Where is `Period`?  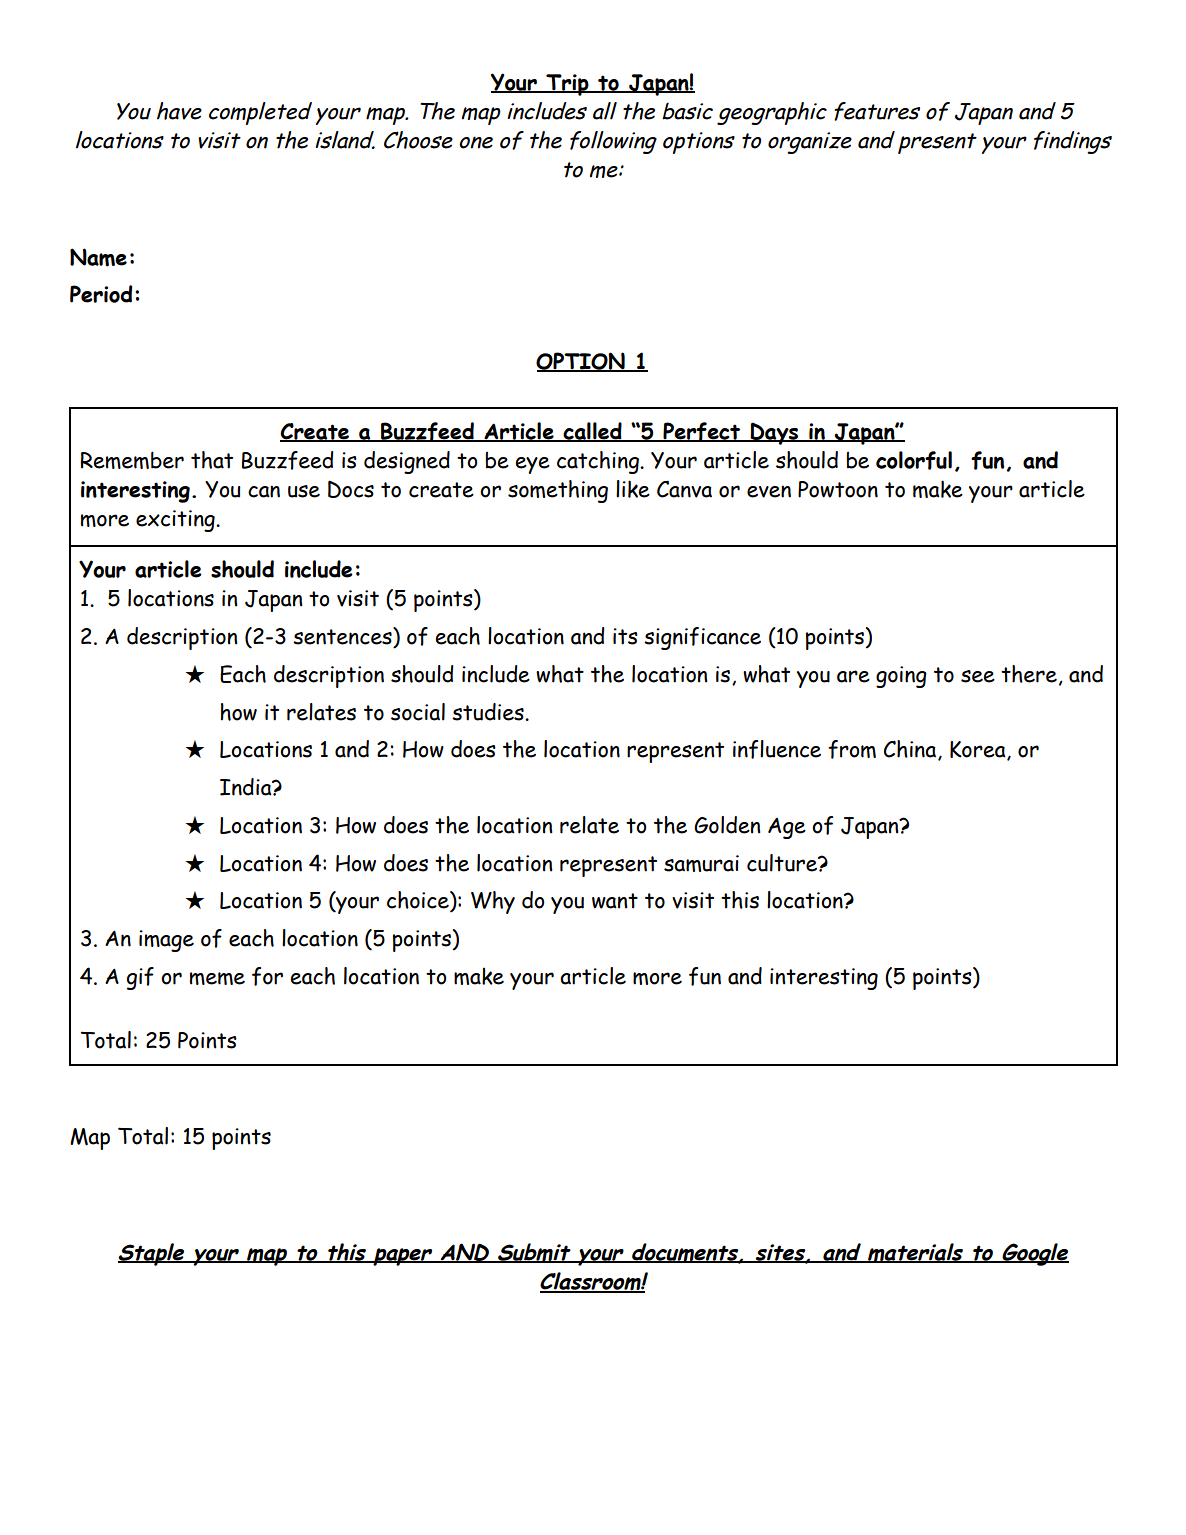
Period is located at coordinates (101, 294).
